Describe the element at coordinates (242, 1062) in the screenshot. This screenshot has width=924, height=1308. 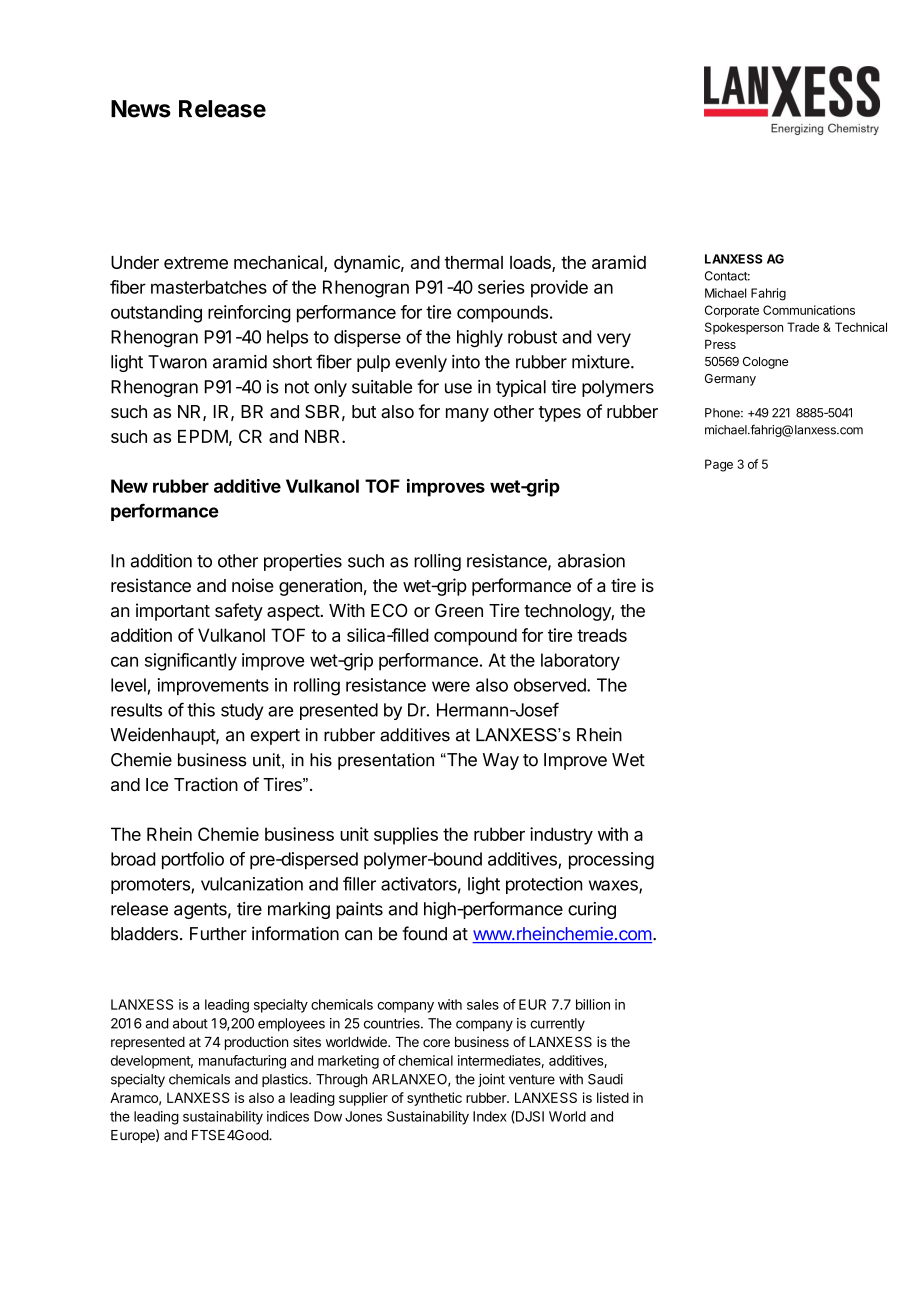
I see `manufacturing` at that location.
